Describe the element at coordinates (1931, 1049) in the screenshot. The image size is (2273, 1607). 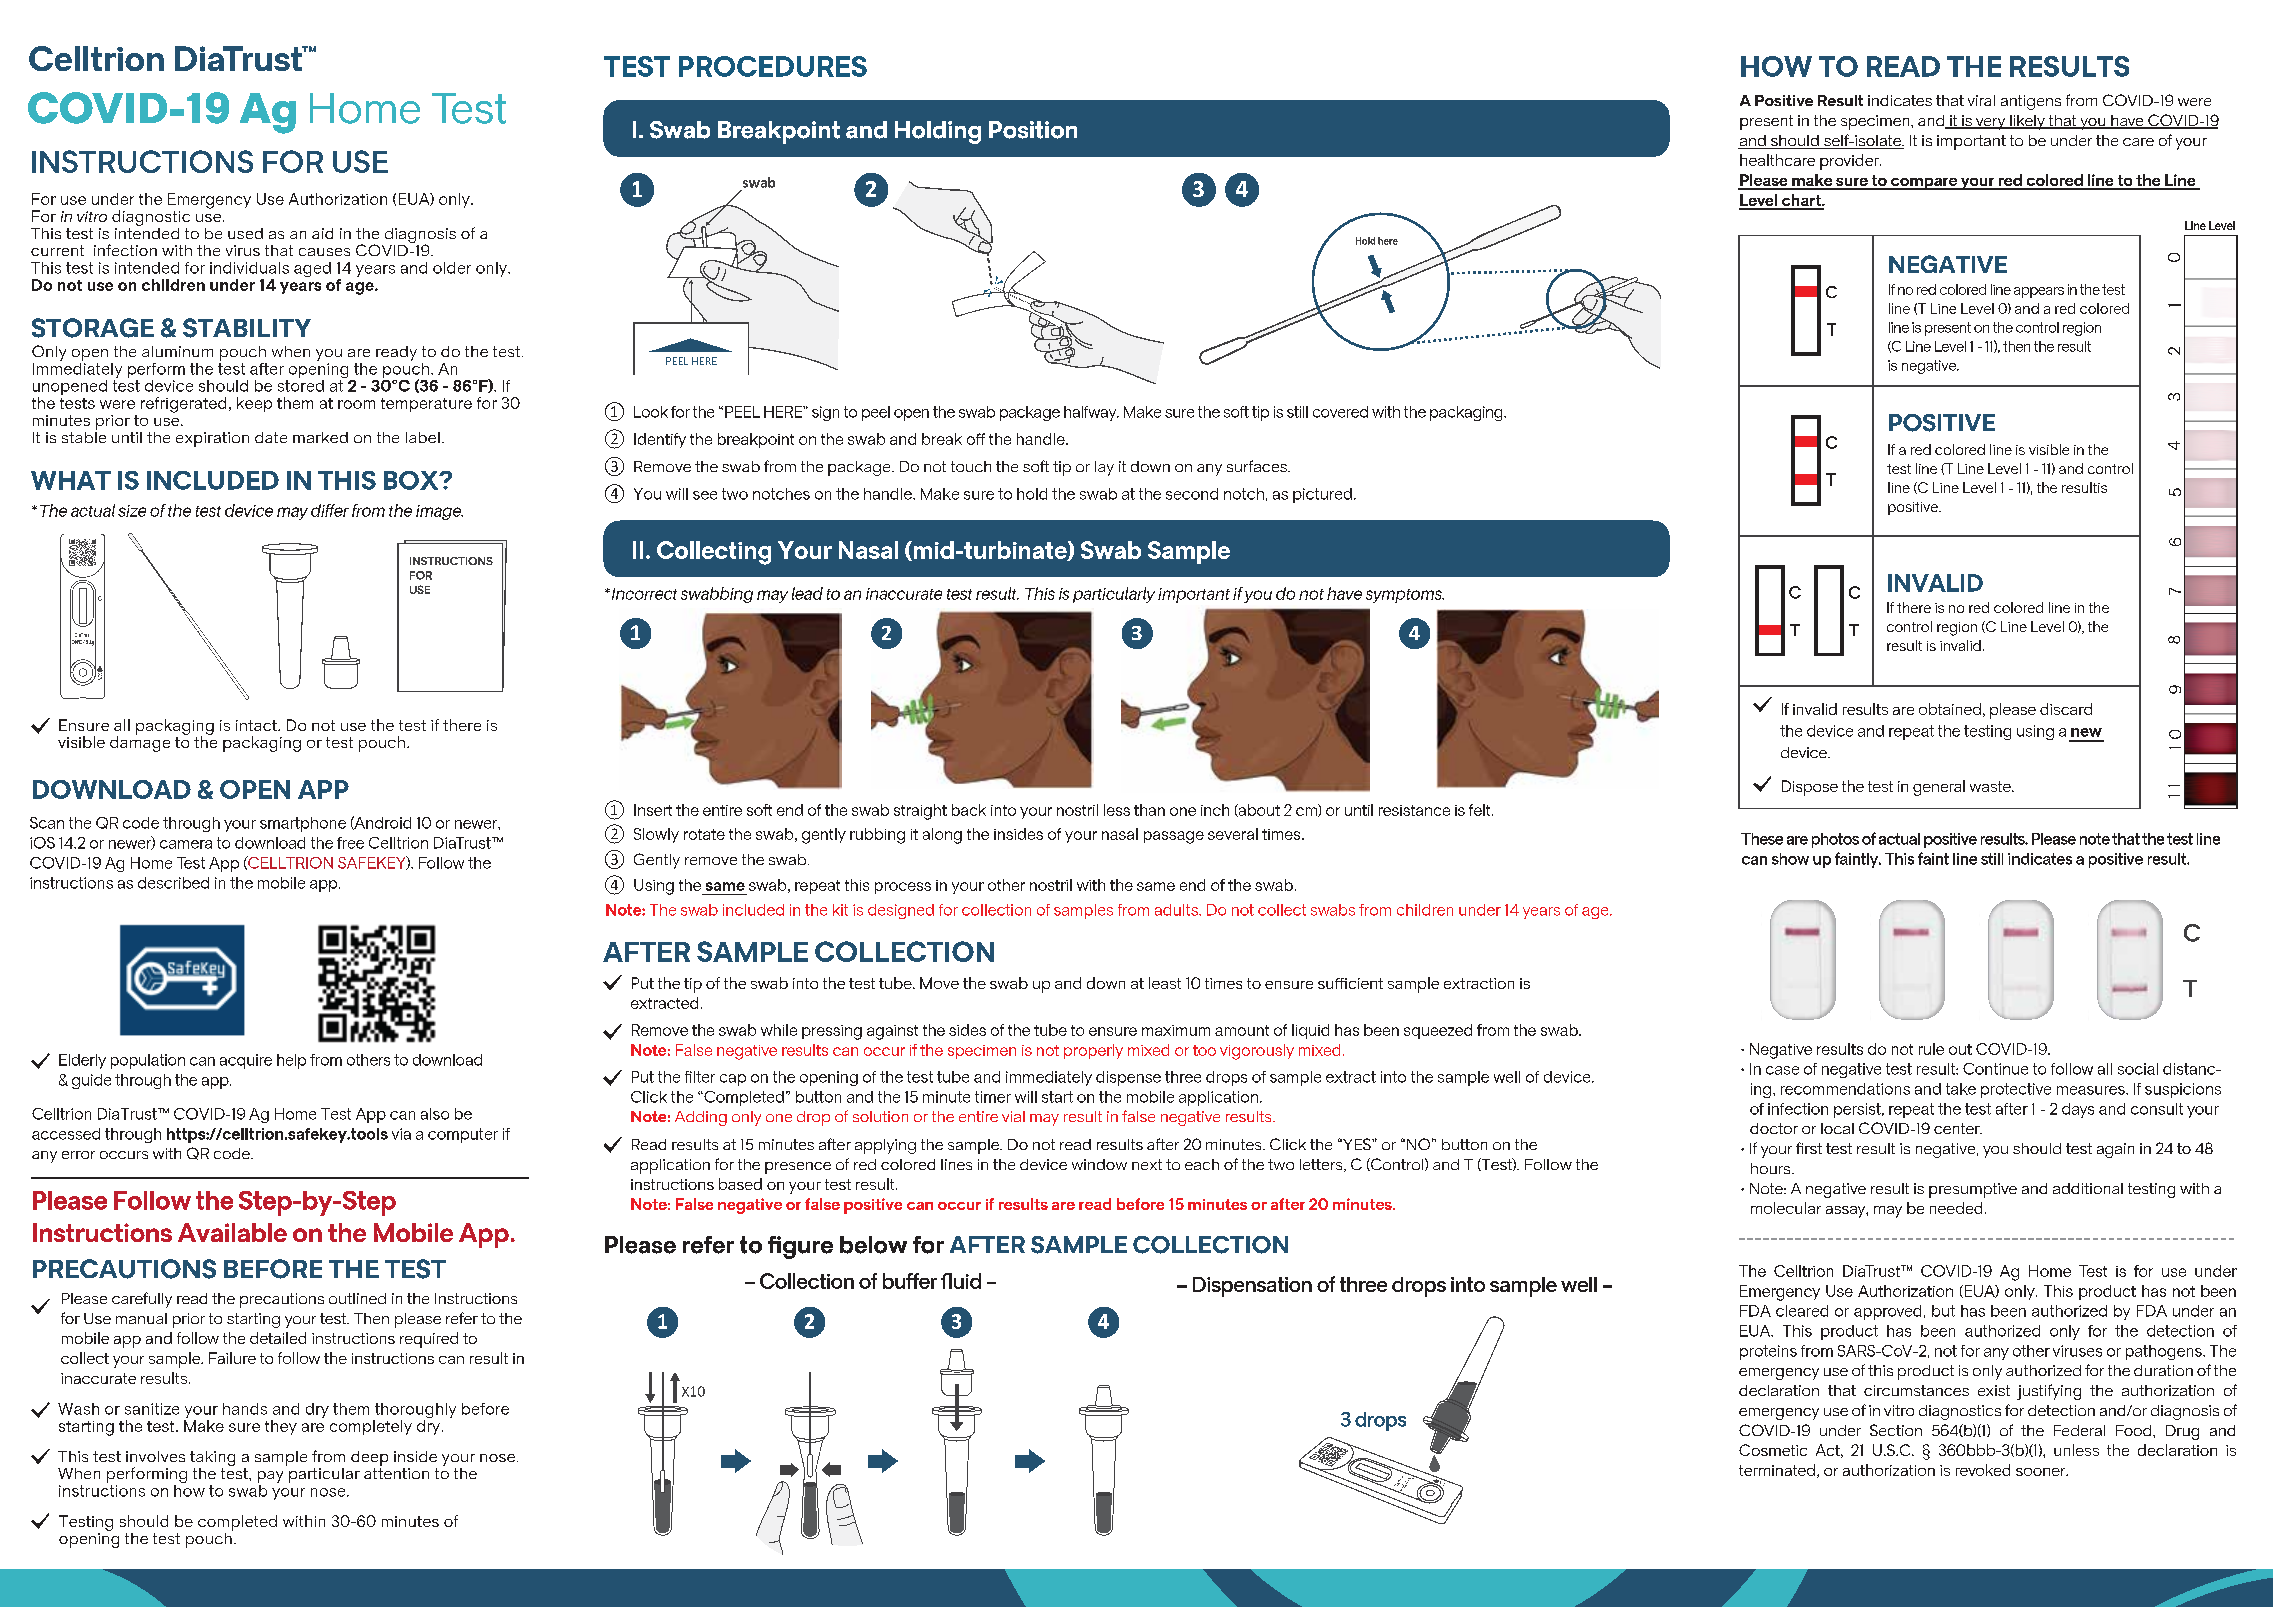
I see `rule` at that location.
